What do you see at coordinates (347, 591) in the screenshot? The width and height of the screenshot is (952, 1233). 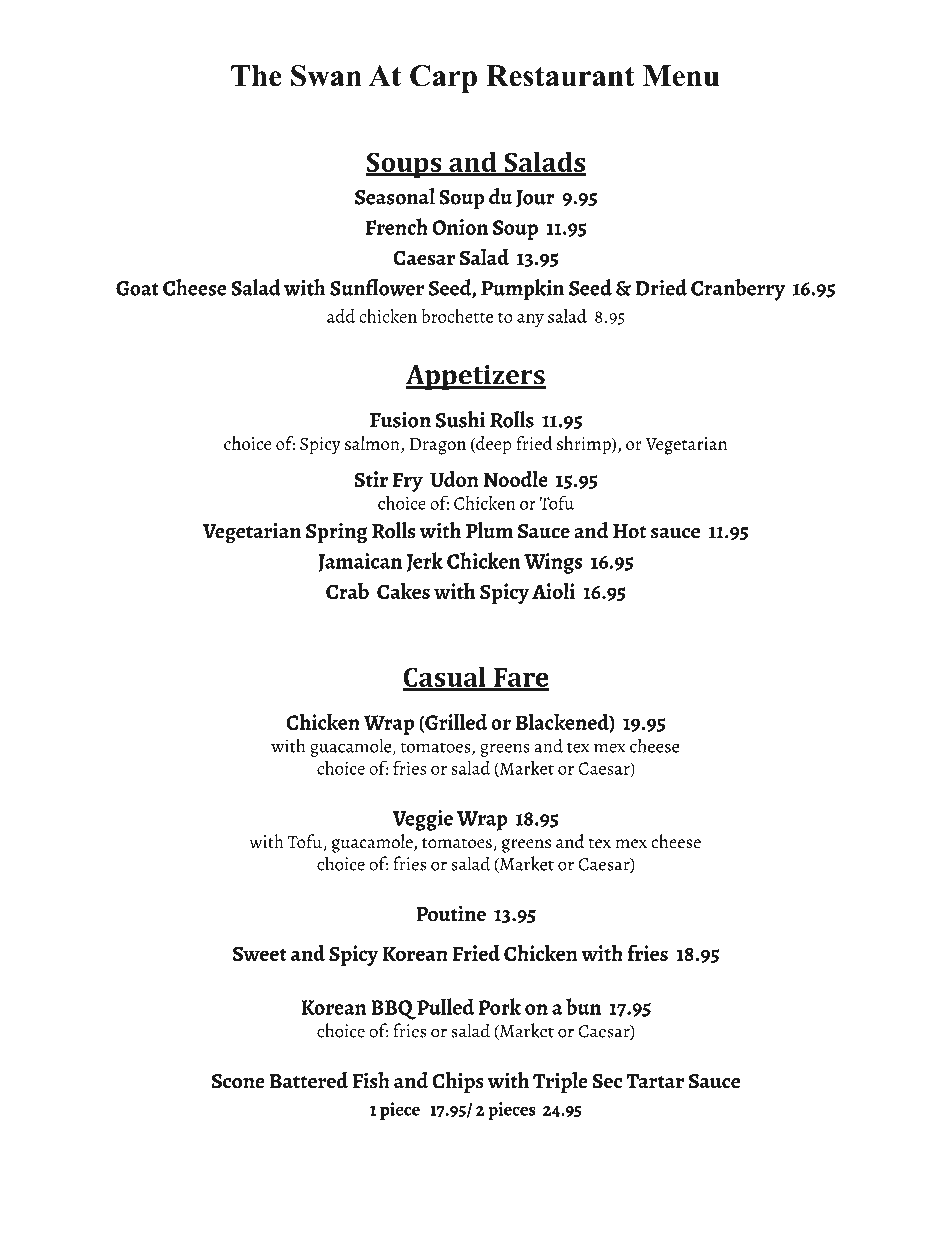 I see `Crab` at bounding box center [347, 591].
